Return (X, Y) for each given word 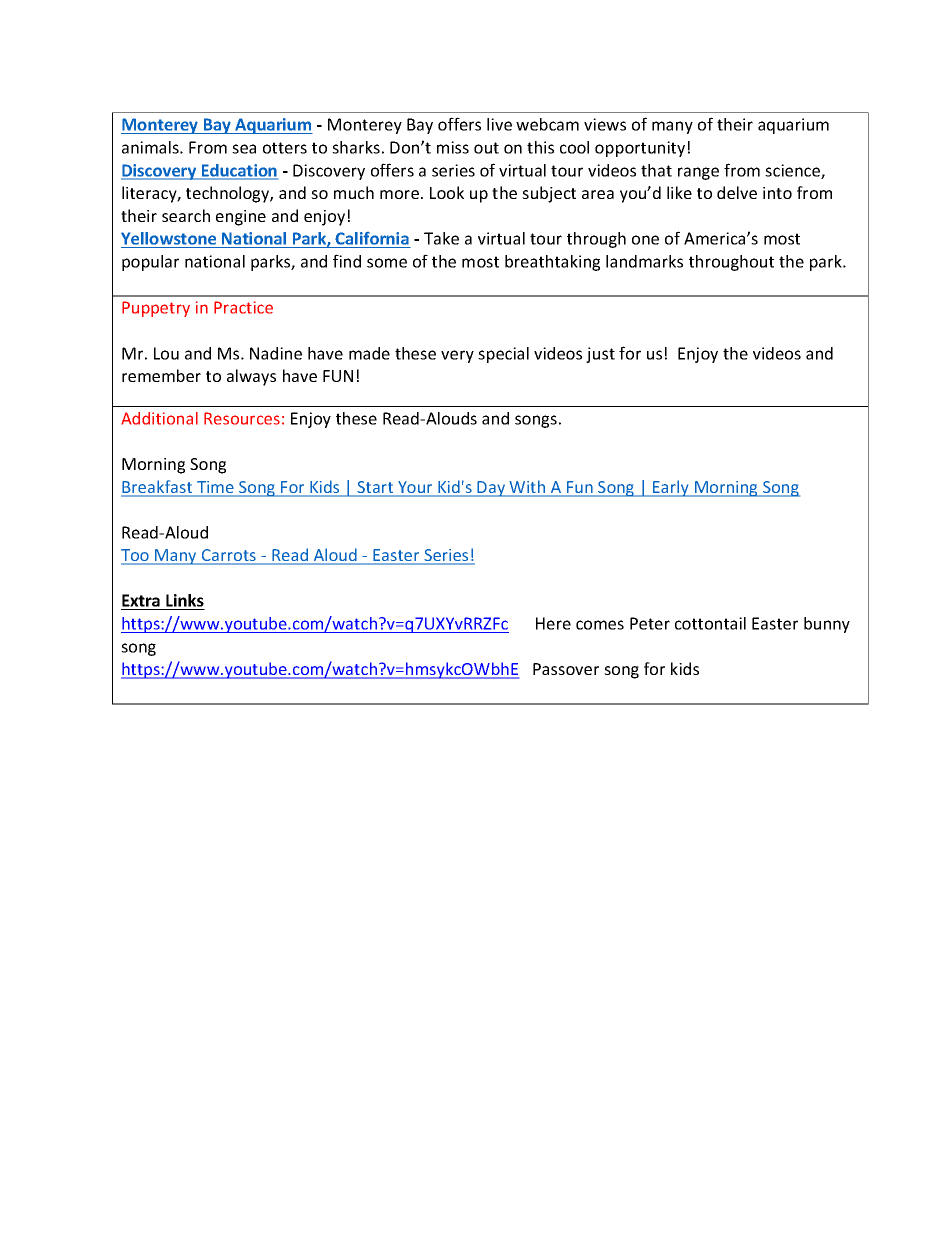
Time (215, 488)
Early (671, 488)
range (698, 173)
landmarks (644, 261)
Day (492, 489)
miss (453, 147)
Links (184, 602)
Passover (566, 669)
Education (239, 171)
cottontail (710, 623)
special (503, 355)
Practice (243, 307)
